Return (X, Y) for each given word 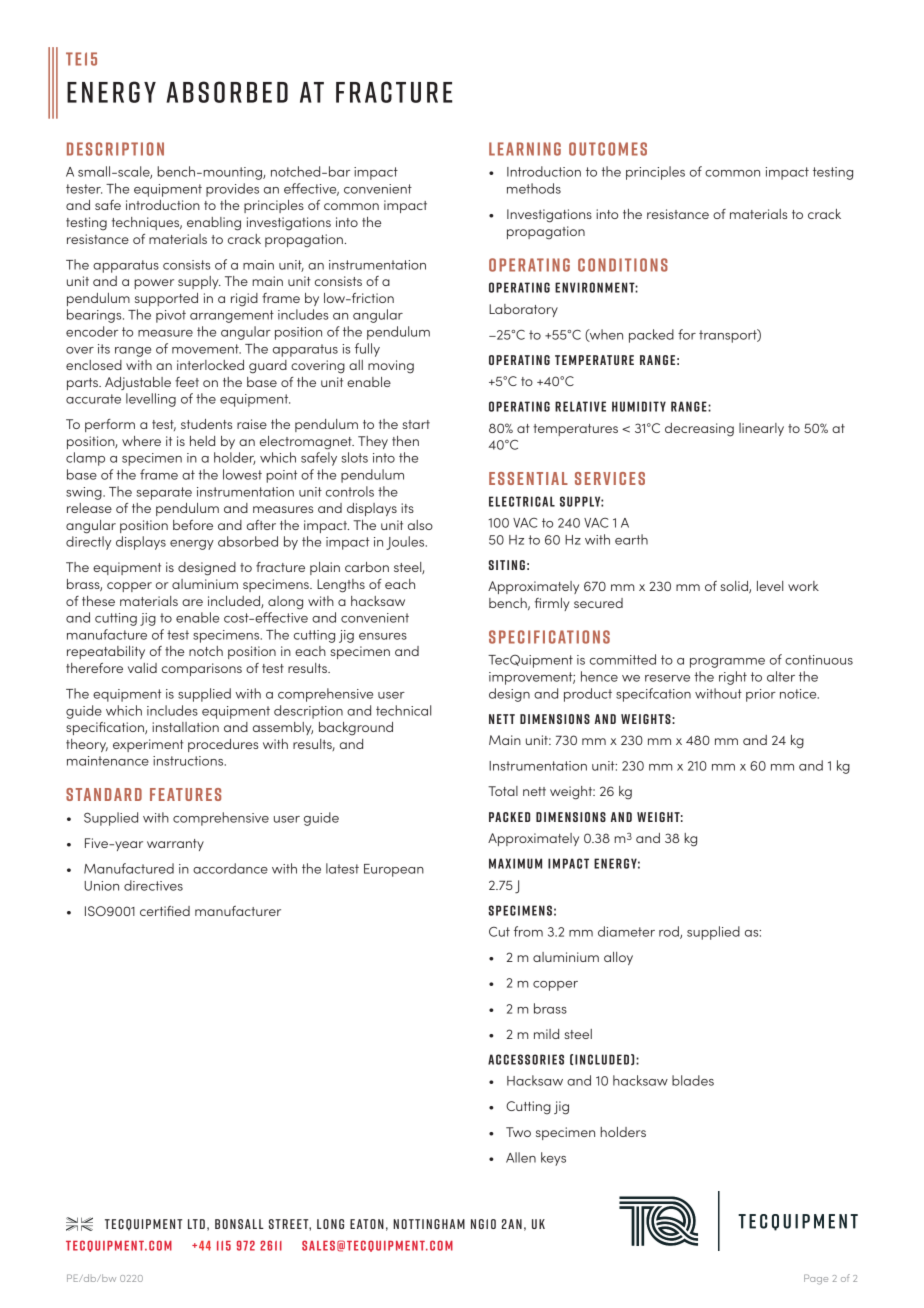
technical (403, 710)
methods (534, 188)
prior (761, 695)
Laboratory (523, 310)
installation (185, 727)
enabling (214, 224)
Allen (521, 1157)
